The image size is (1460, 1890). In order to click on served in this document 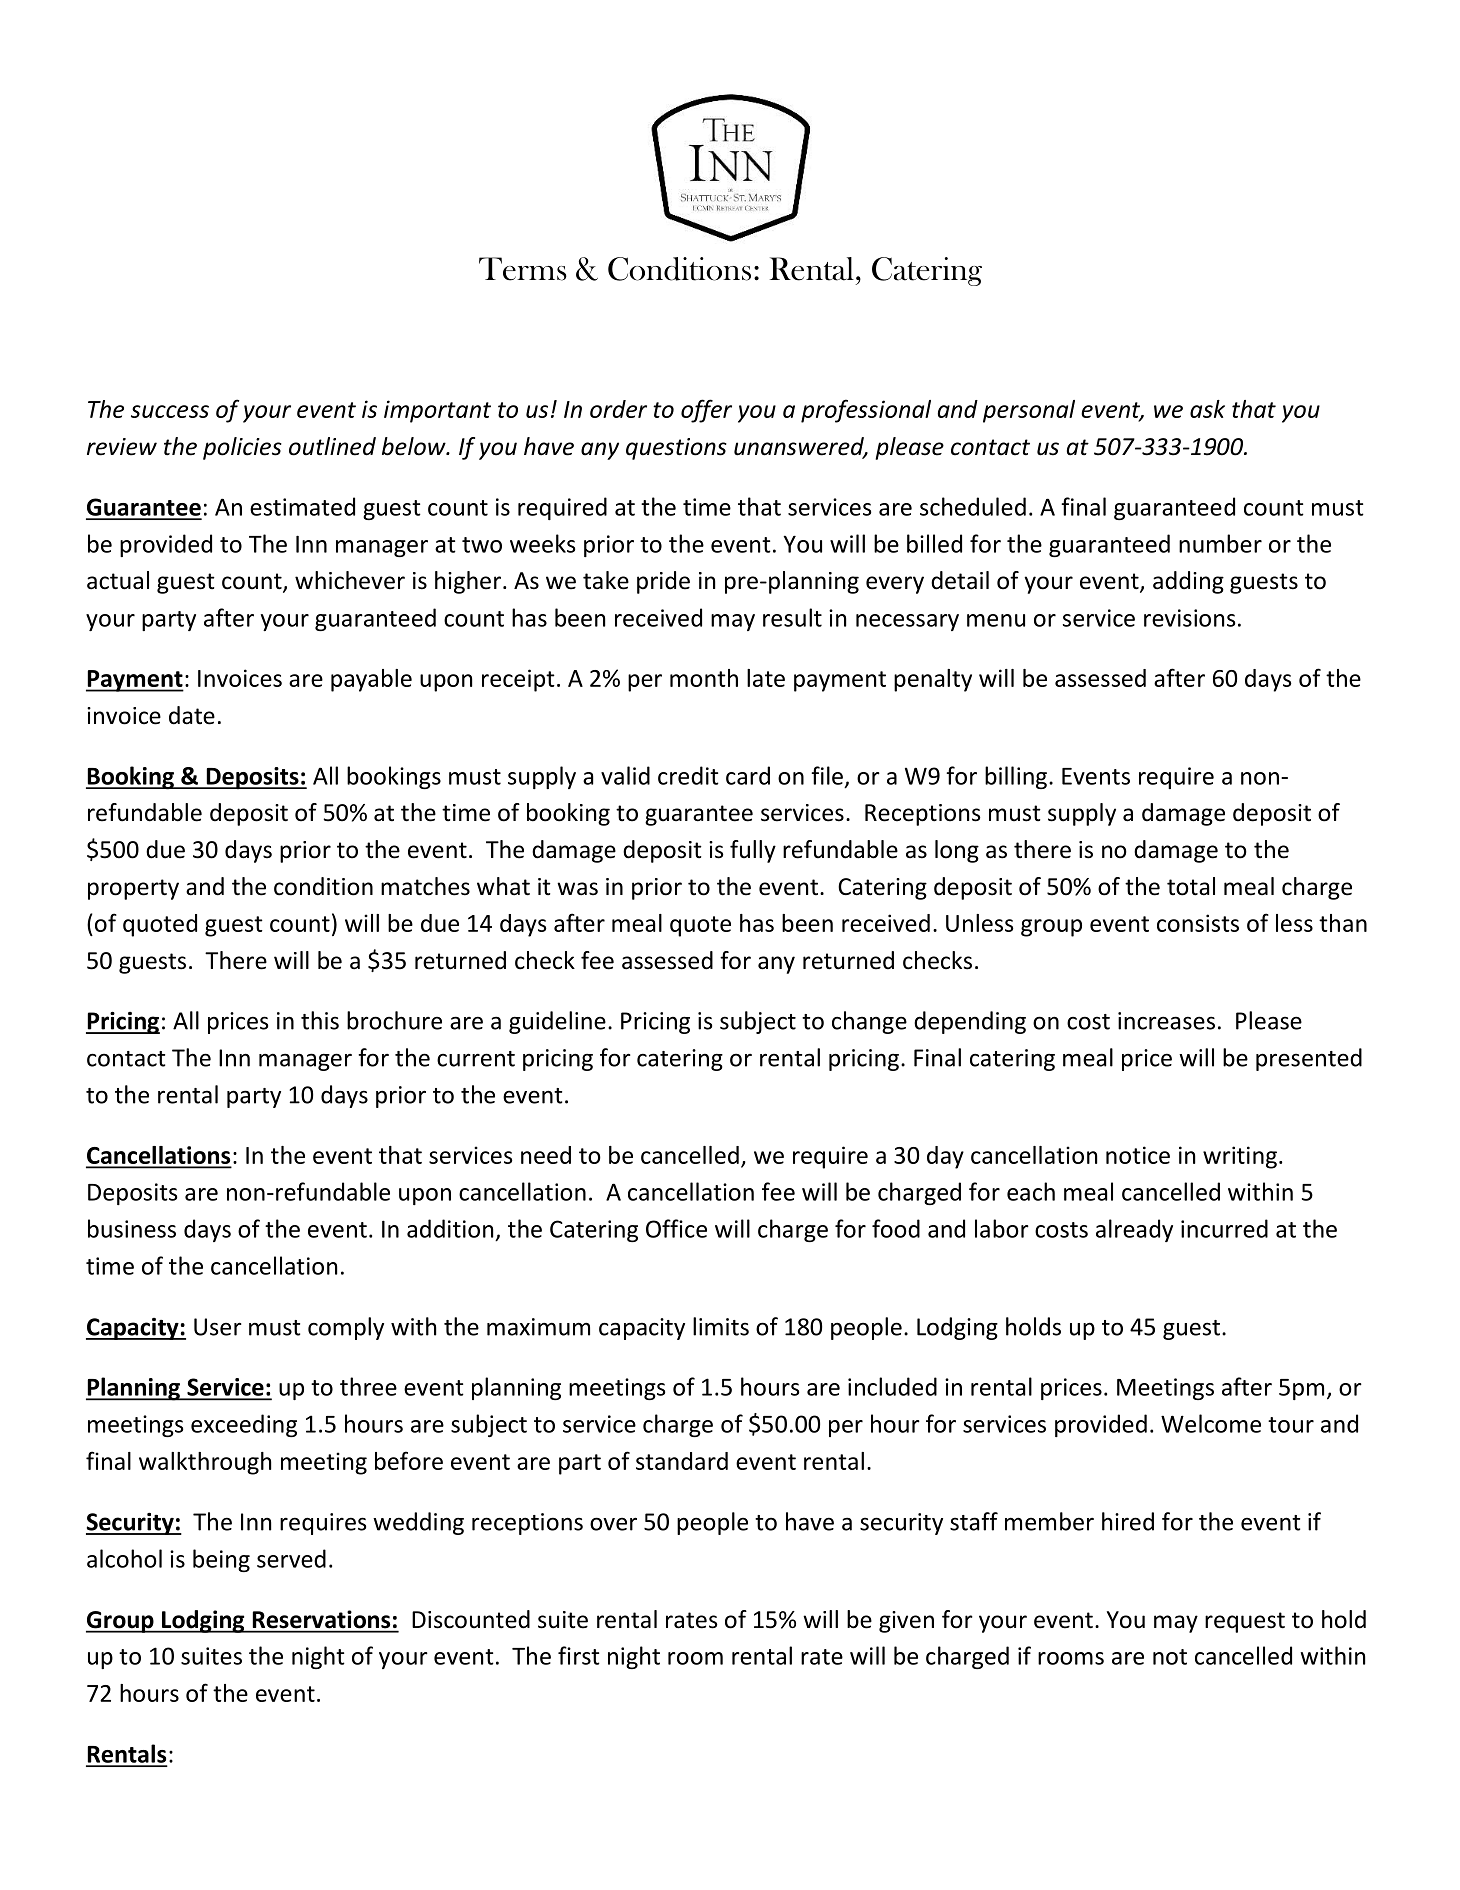, I will do `click(291, 1558)`.
